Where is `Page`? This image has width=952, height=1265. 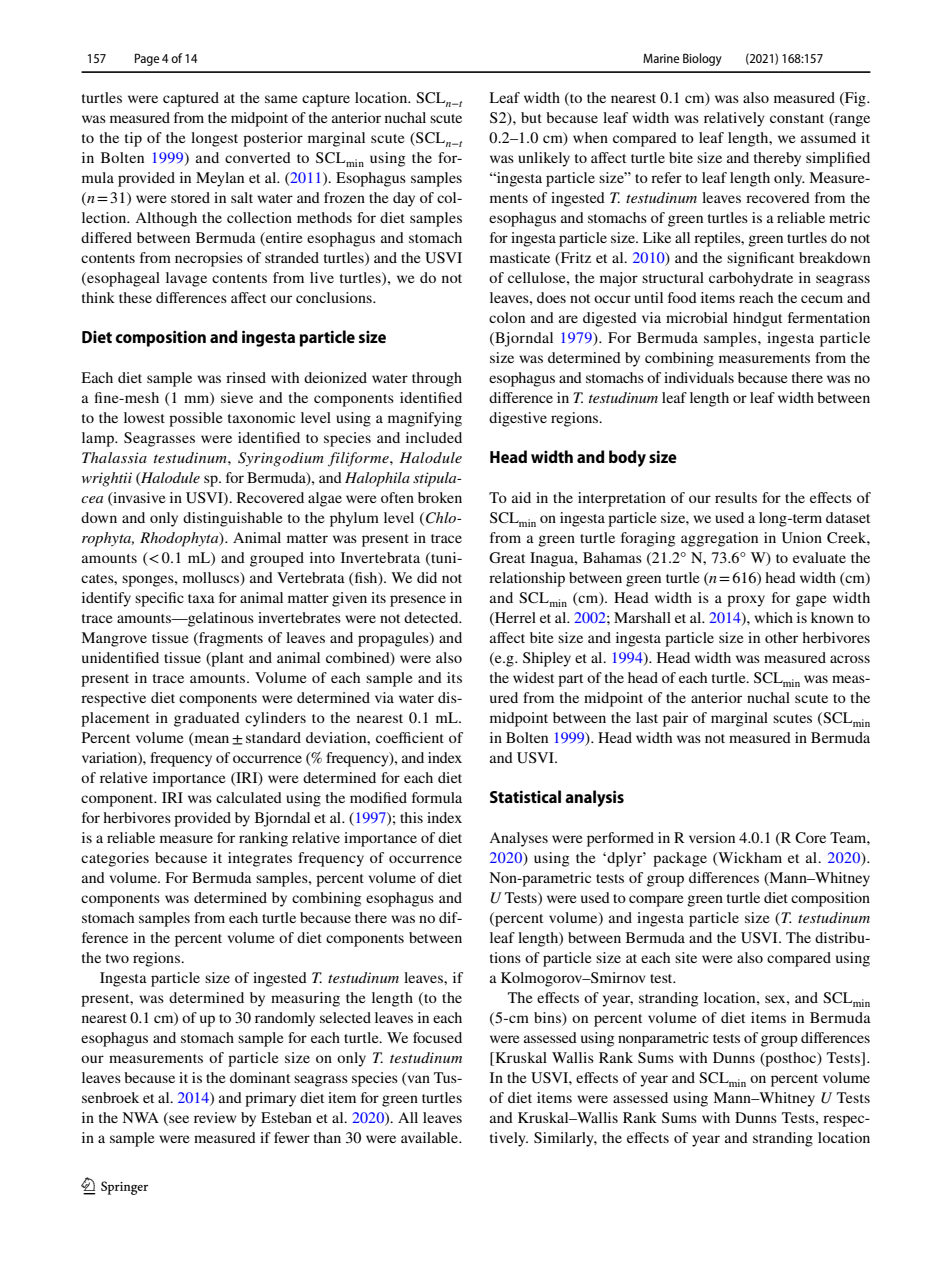 Page is located at coordinates (147, 59).
